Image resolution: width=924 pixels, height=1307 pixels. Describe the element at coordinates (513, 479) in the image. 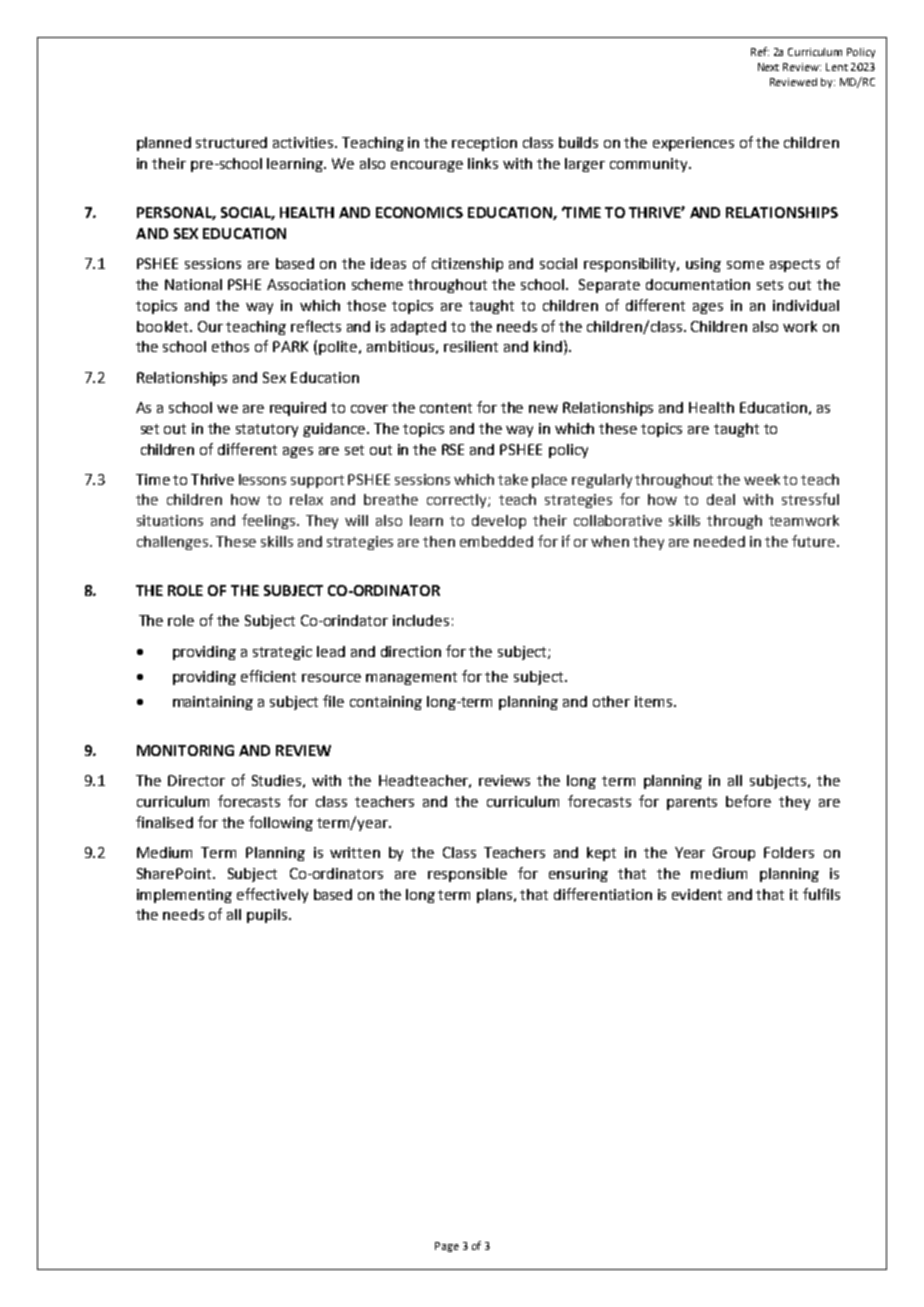

I see `take` at that location.
